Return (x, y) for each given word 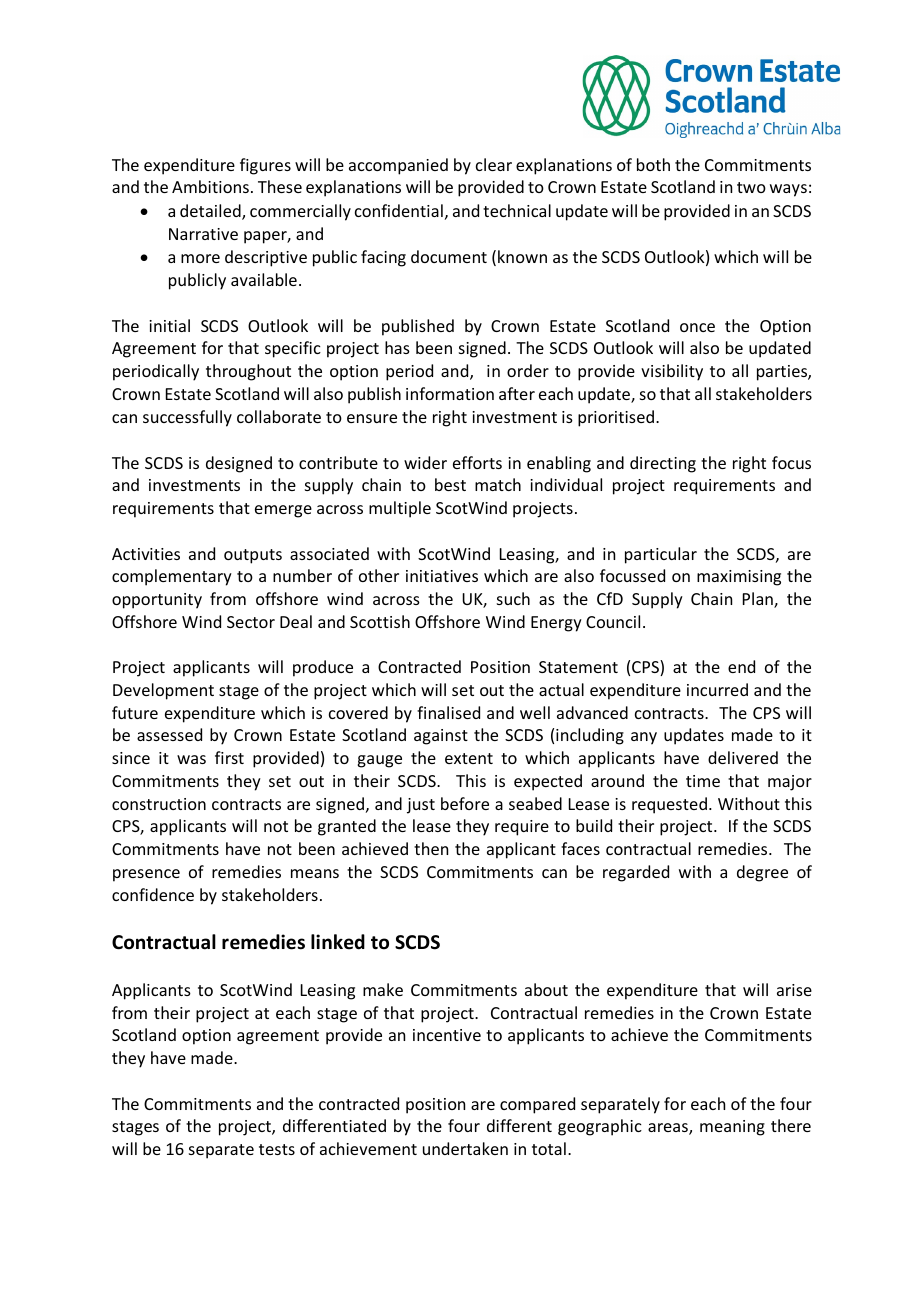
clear (494, 164)
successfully (187, 418)
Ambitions (210, 186)
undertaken (465, 1148)
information (450, 393)
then (431, 848)
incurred (717, 689)
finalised (448, 712)
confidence (153, 894)
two (751, 187)
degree (762, 873)
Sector (251, 622)
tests (277, 1149)
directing (663, 464)
